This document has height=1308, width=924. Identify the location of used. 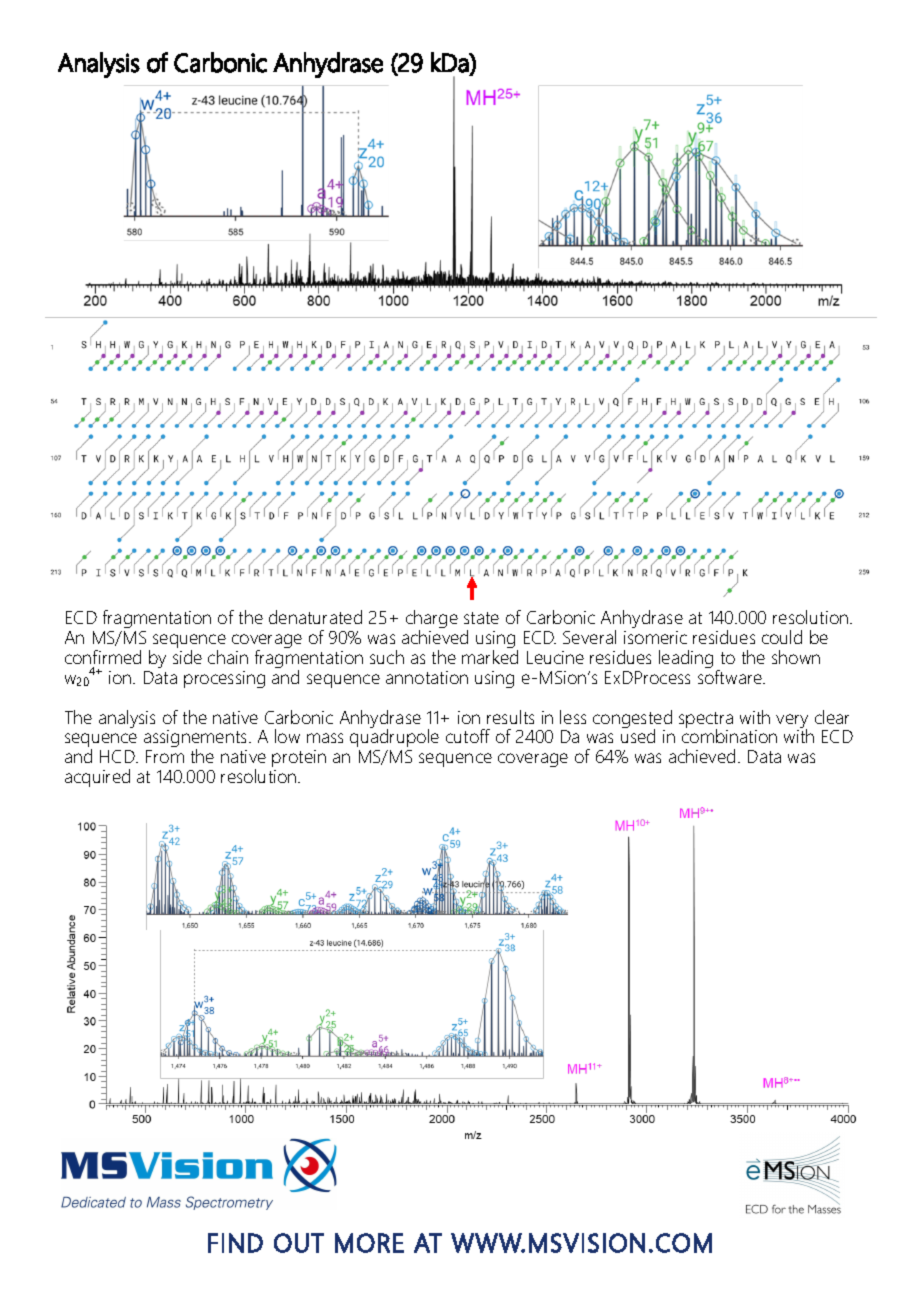
(638, 735).
